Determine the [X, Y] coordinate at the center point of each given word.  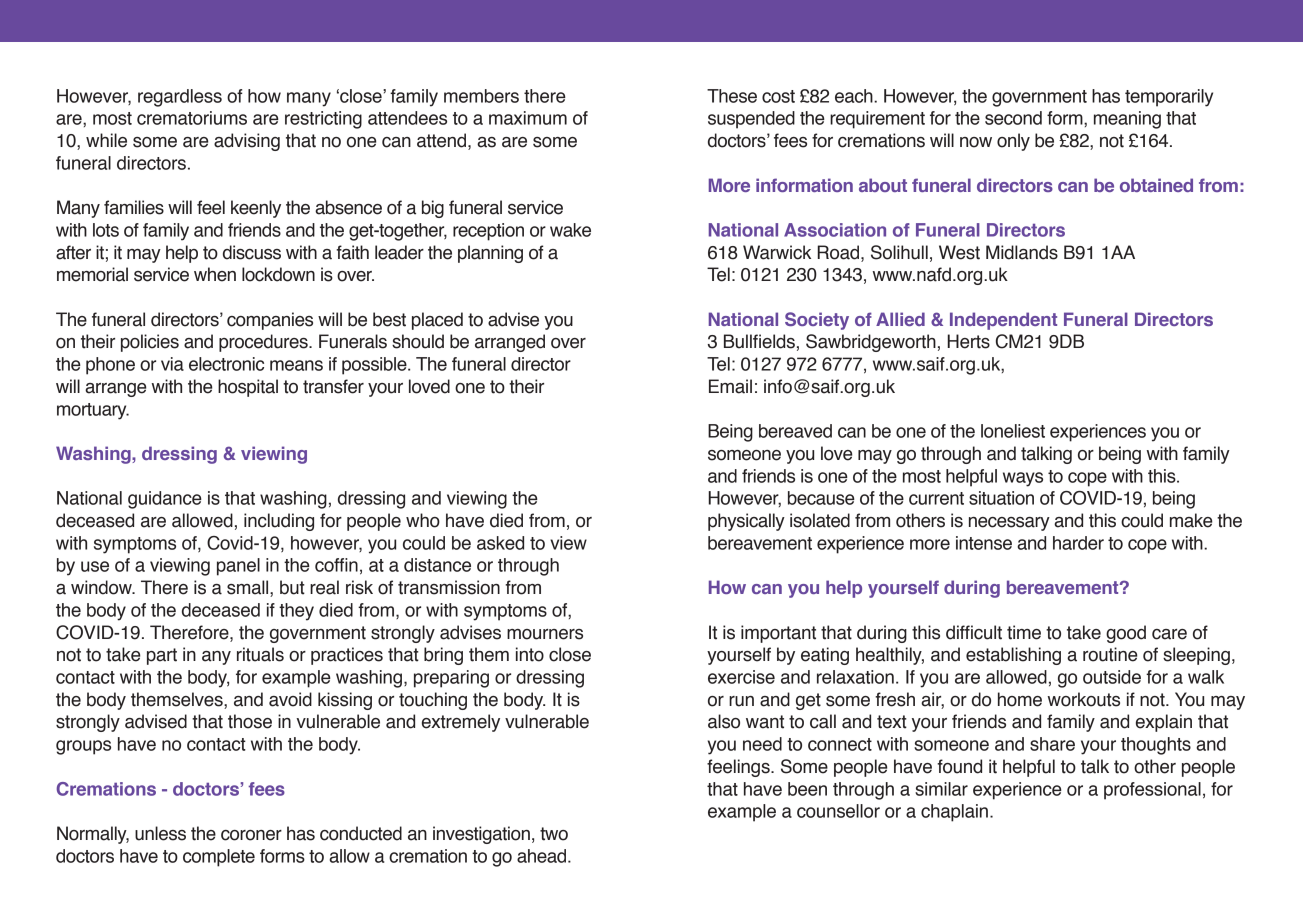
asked [500, 543]
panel [238, 567]
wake [570, 230]
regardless [180, 98]
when [215, 274]
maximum [528, 118]
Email [730, 386]
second [1013, 118]
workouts [1084, 699]
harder [1078, 543]
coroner [251, 835]
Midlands [1022, 252]
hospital [248, 388]
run [741, 701]
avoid [290, 699]
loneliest [1013, 431]
